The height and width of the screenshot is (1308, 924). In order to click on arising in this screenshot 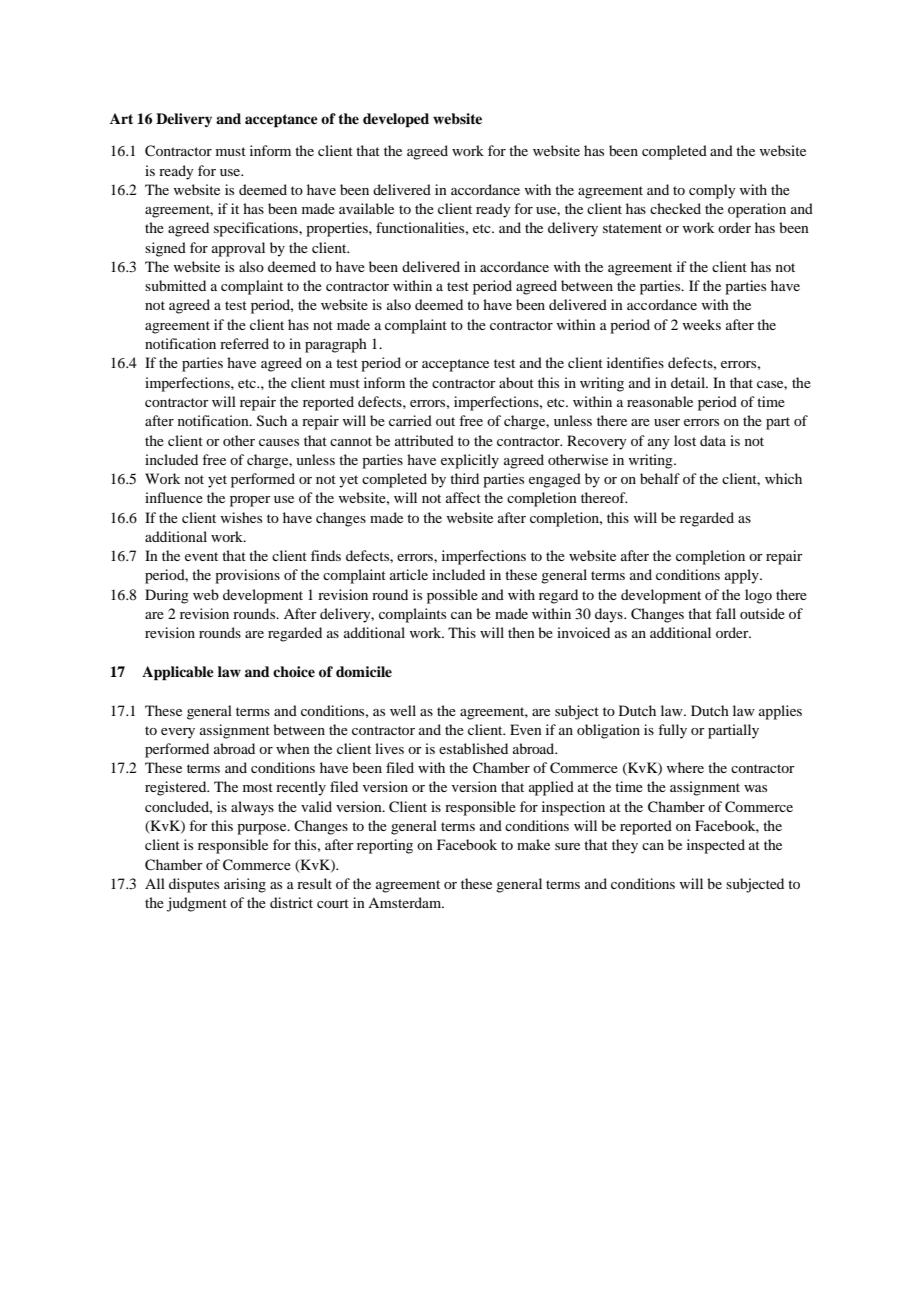, I will do `click(245, 885)`.
